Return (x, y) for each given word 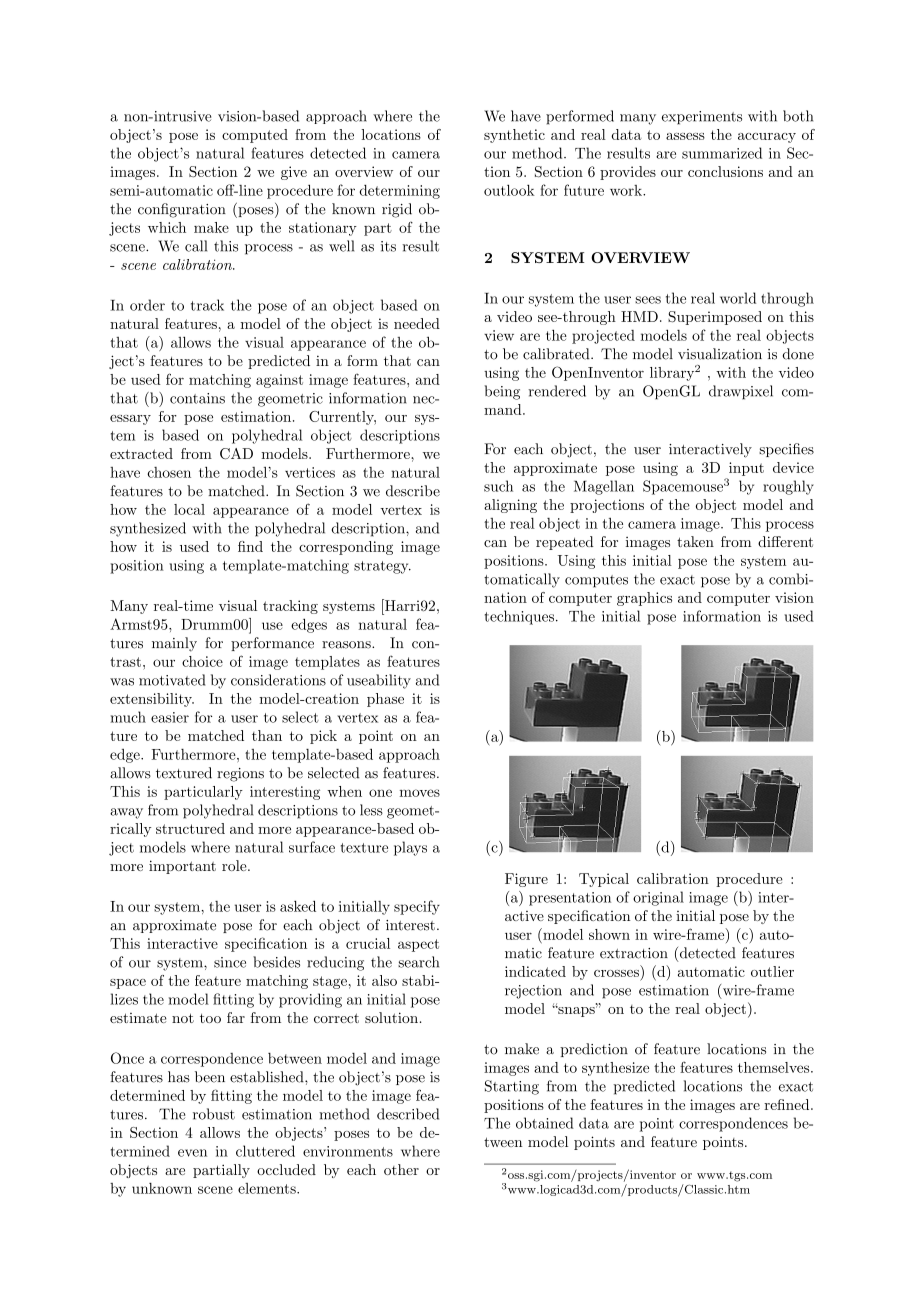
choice (202, 661)
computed (255, 136)
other (401, 1169)
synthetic (514, 136)
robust (214, 1114)
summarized (722, 153)
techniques (519, 617)
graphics (644, 599)
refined (788, 1104)
